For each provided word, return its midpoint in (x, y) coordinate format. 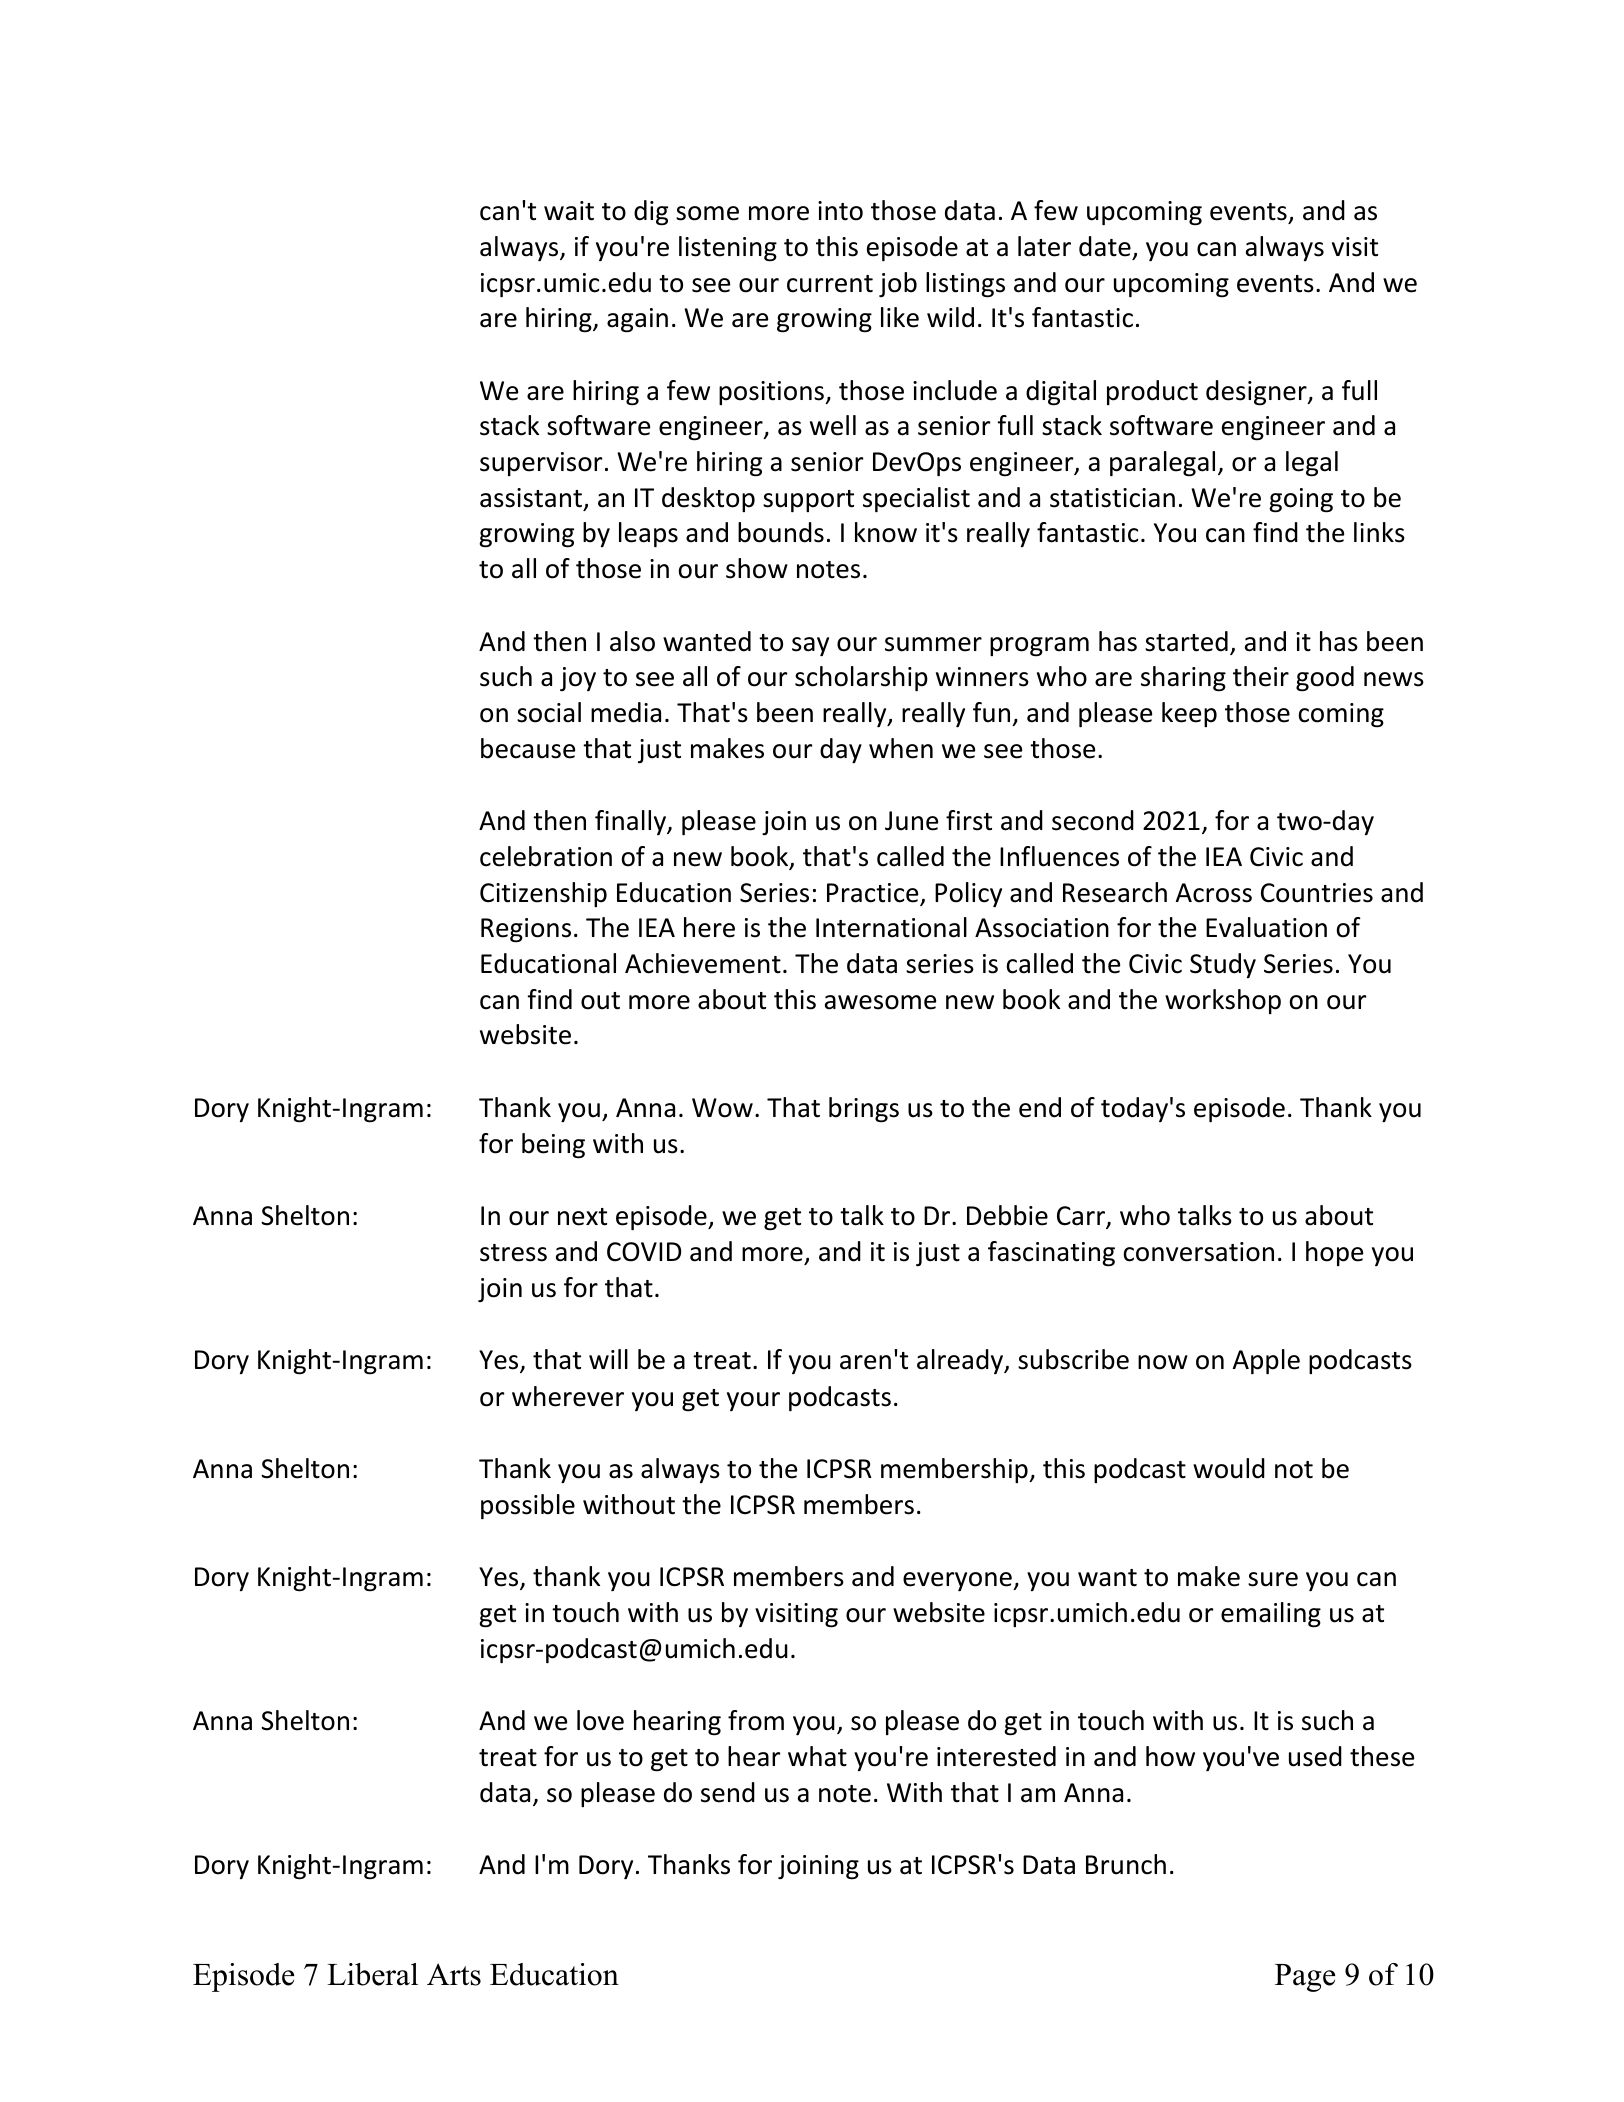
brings (864, 1110)
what (817, 1756)
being (553, 1146)
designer (1257, 393)
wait (569, 211)
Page (1305, 1978)
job (898, 284)
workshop (1223, 1001)
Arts (454, 1974)
